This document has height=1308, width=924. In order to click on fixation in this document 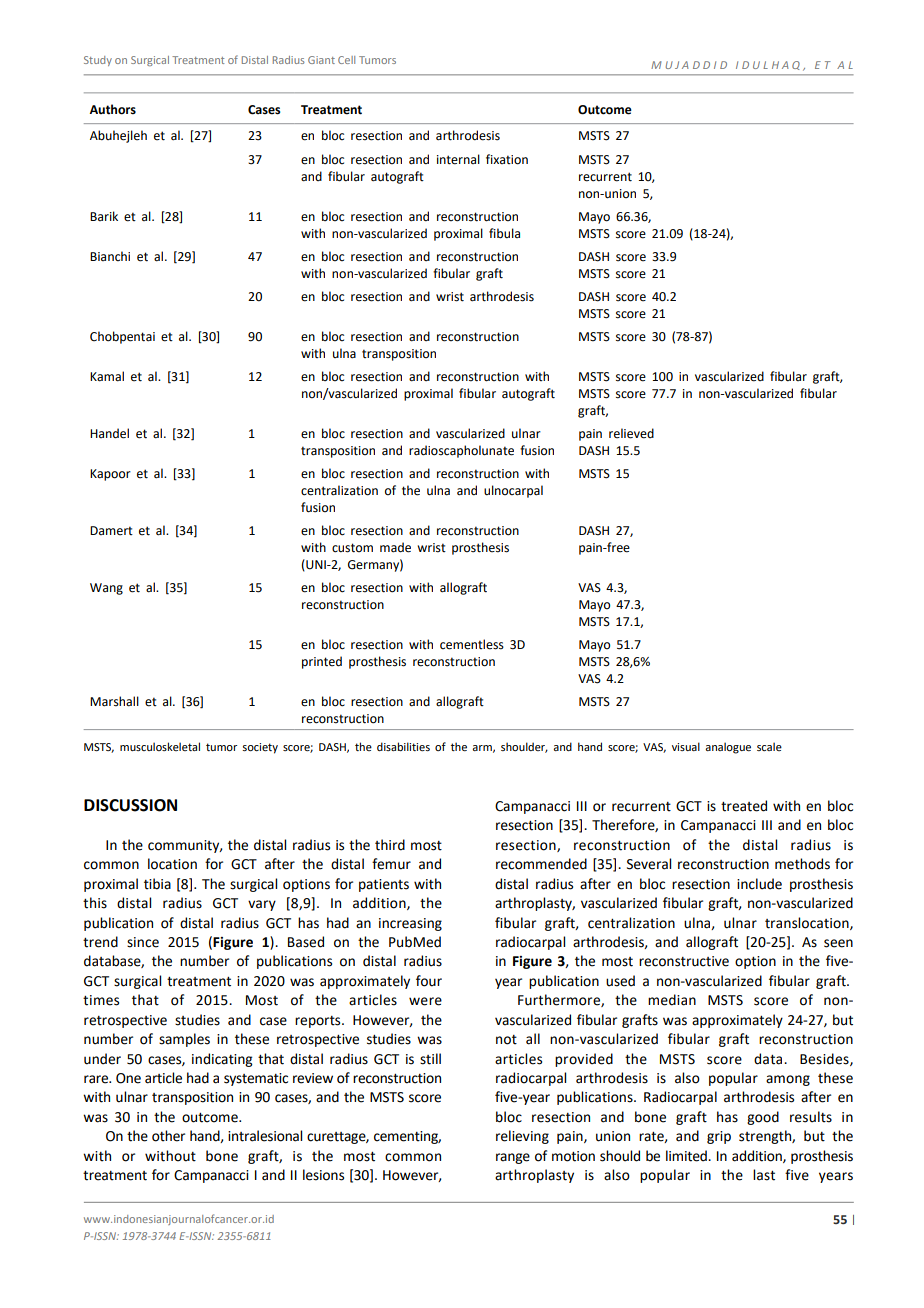, I will do `click(507, 159)`.
